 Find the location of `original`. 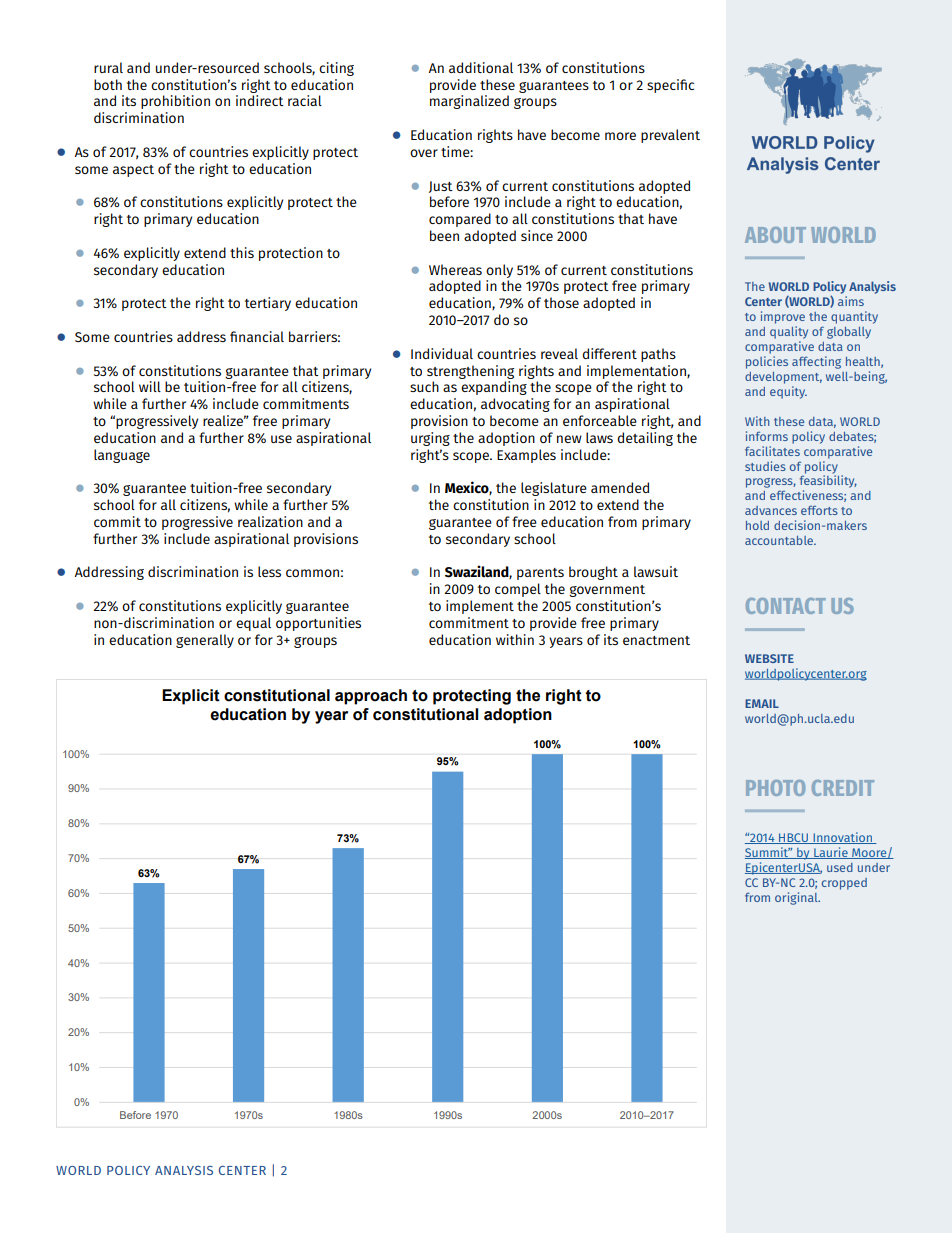

original is located at coordinates (797, 898).
